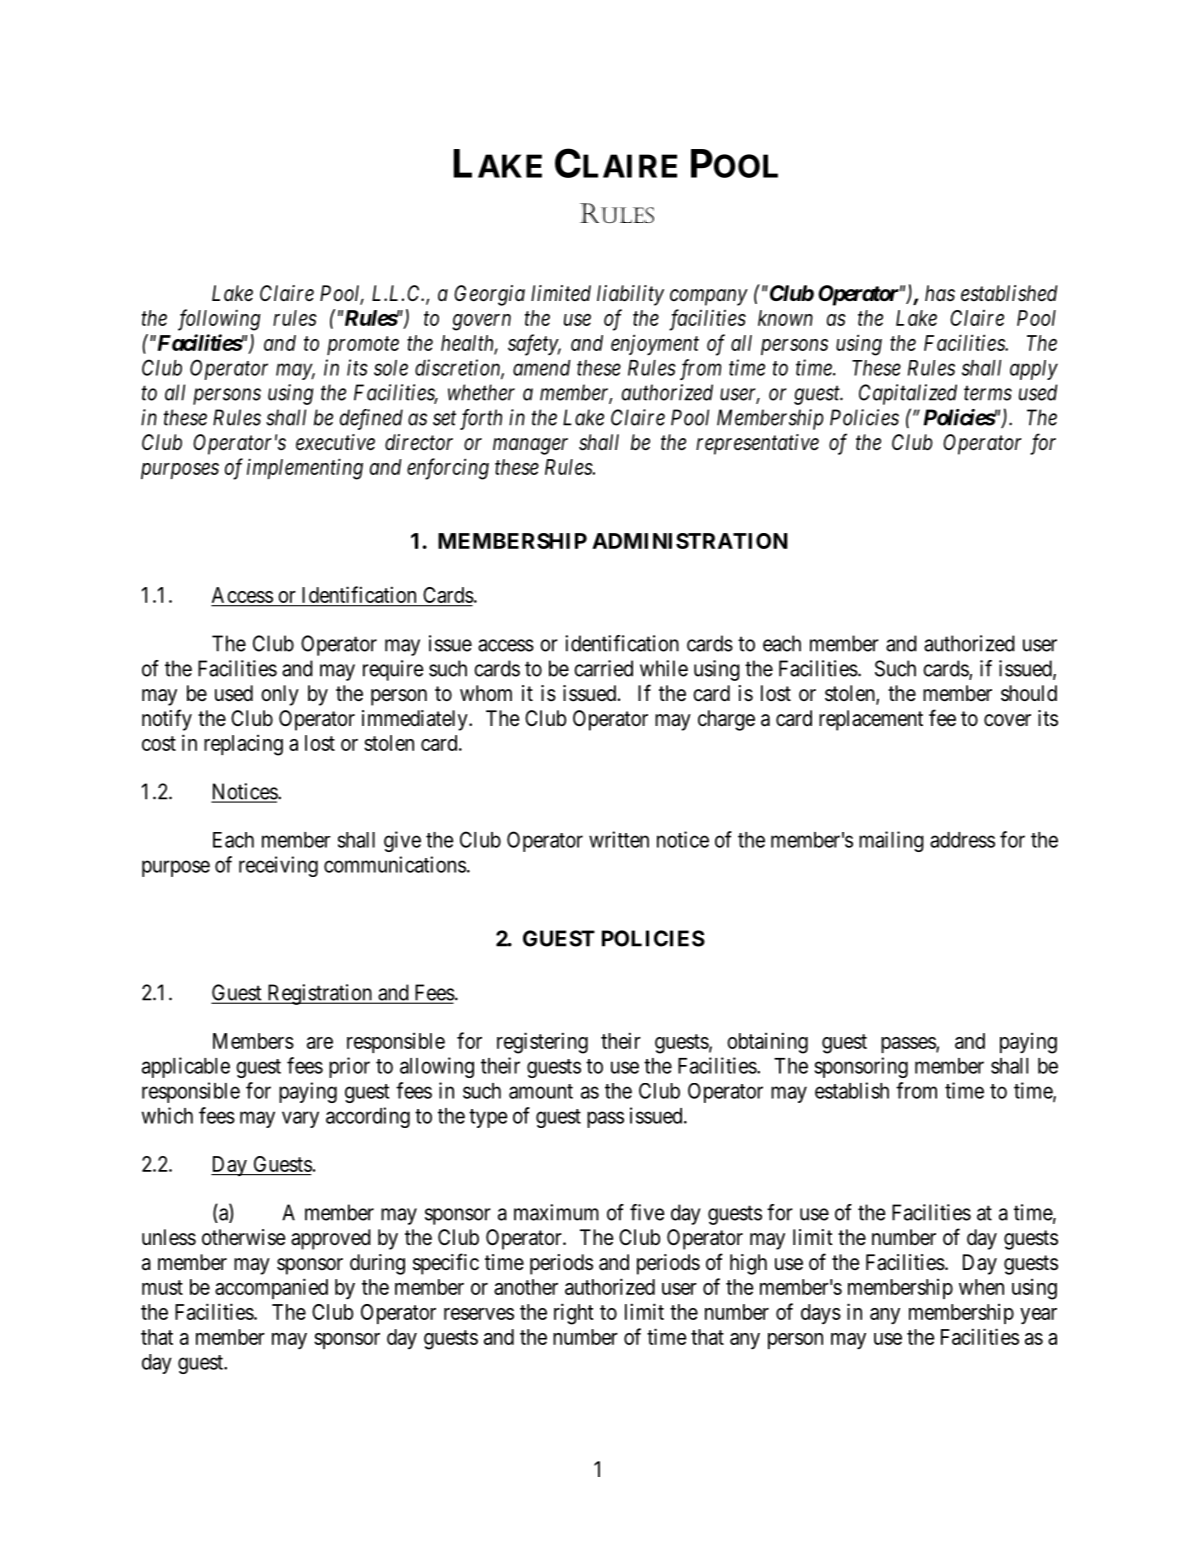 The image size is (1198, 1550). What do you see at coordinates (243, 745) in the screenshot?
I see `replacing` at bounding box center [243, 745].
